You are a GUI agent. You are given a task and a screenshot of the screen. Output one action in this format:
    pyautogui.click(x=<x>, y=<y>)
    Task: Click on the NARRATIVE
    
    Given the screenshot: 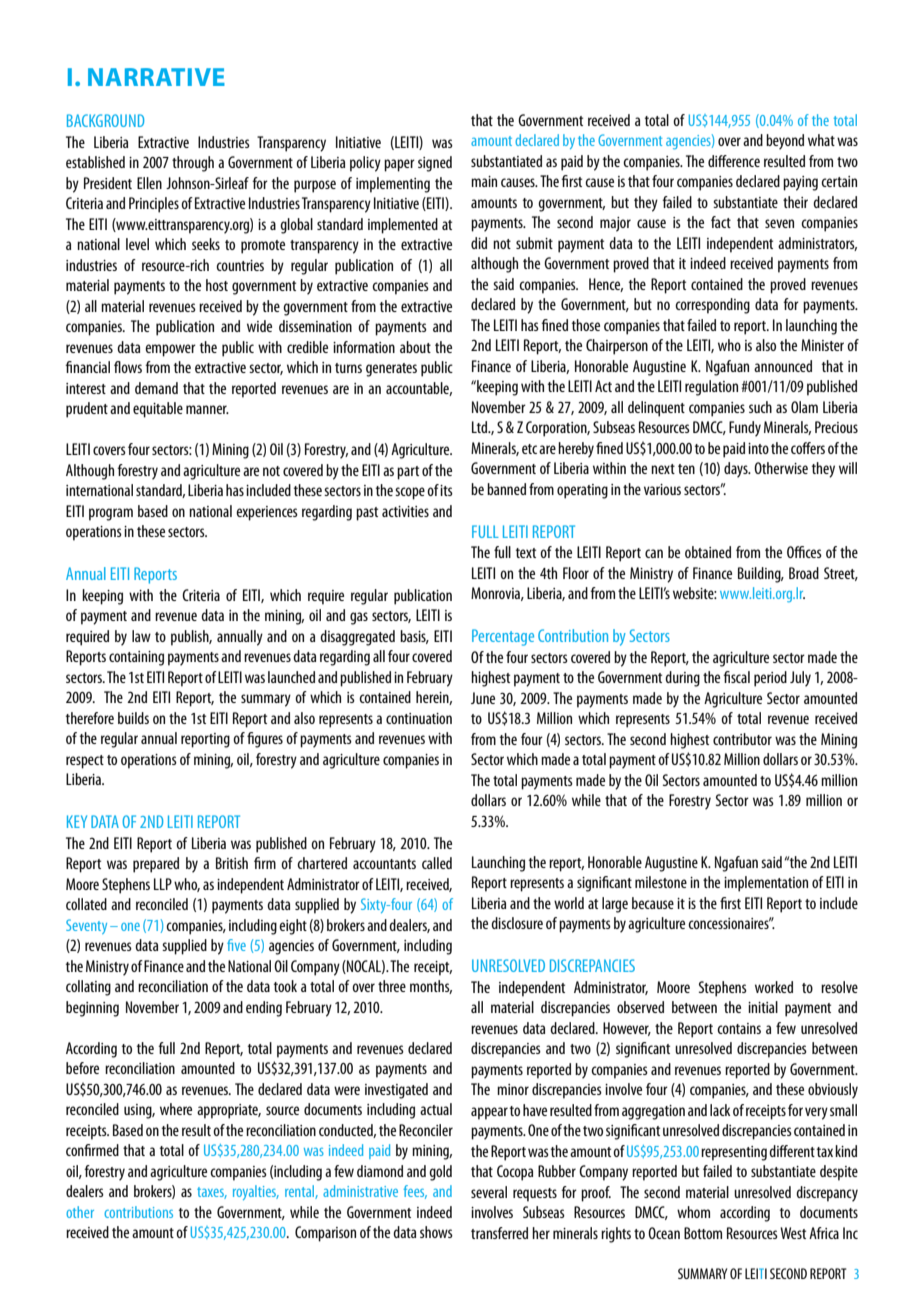 What is the action you would take?
    pyautogui.click(x=156, y=77)
